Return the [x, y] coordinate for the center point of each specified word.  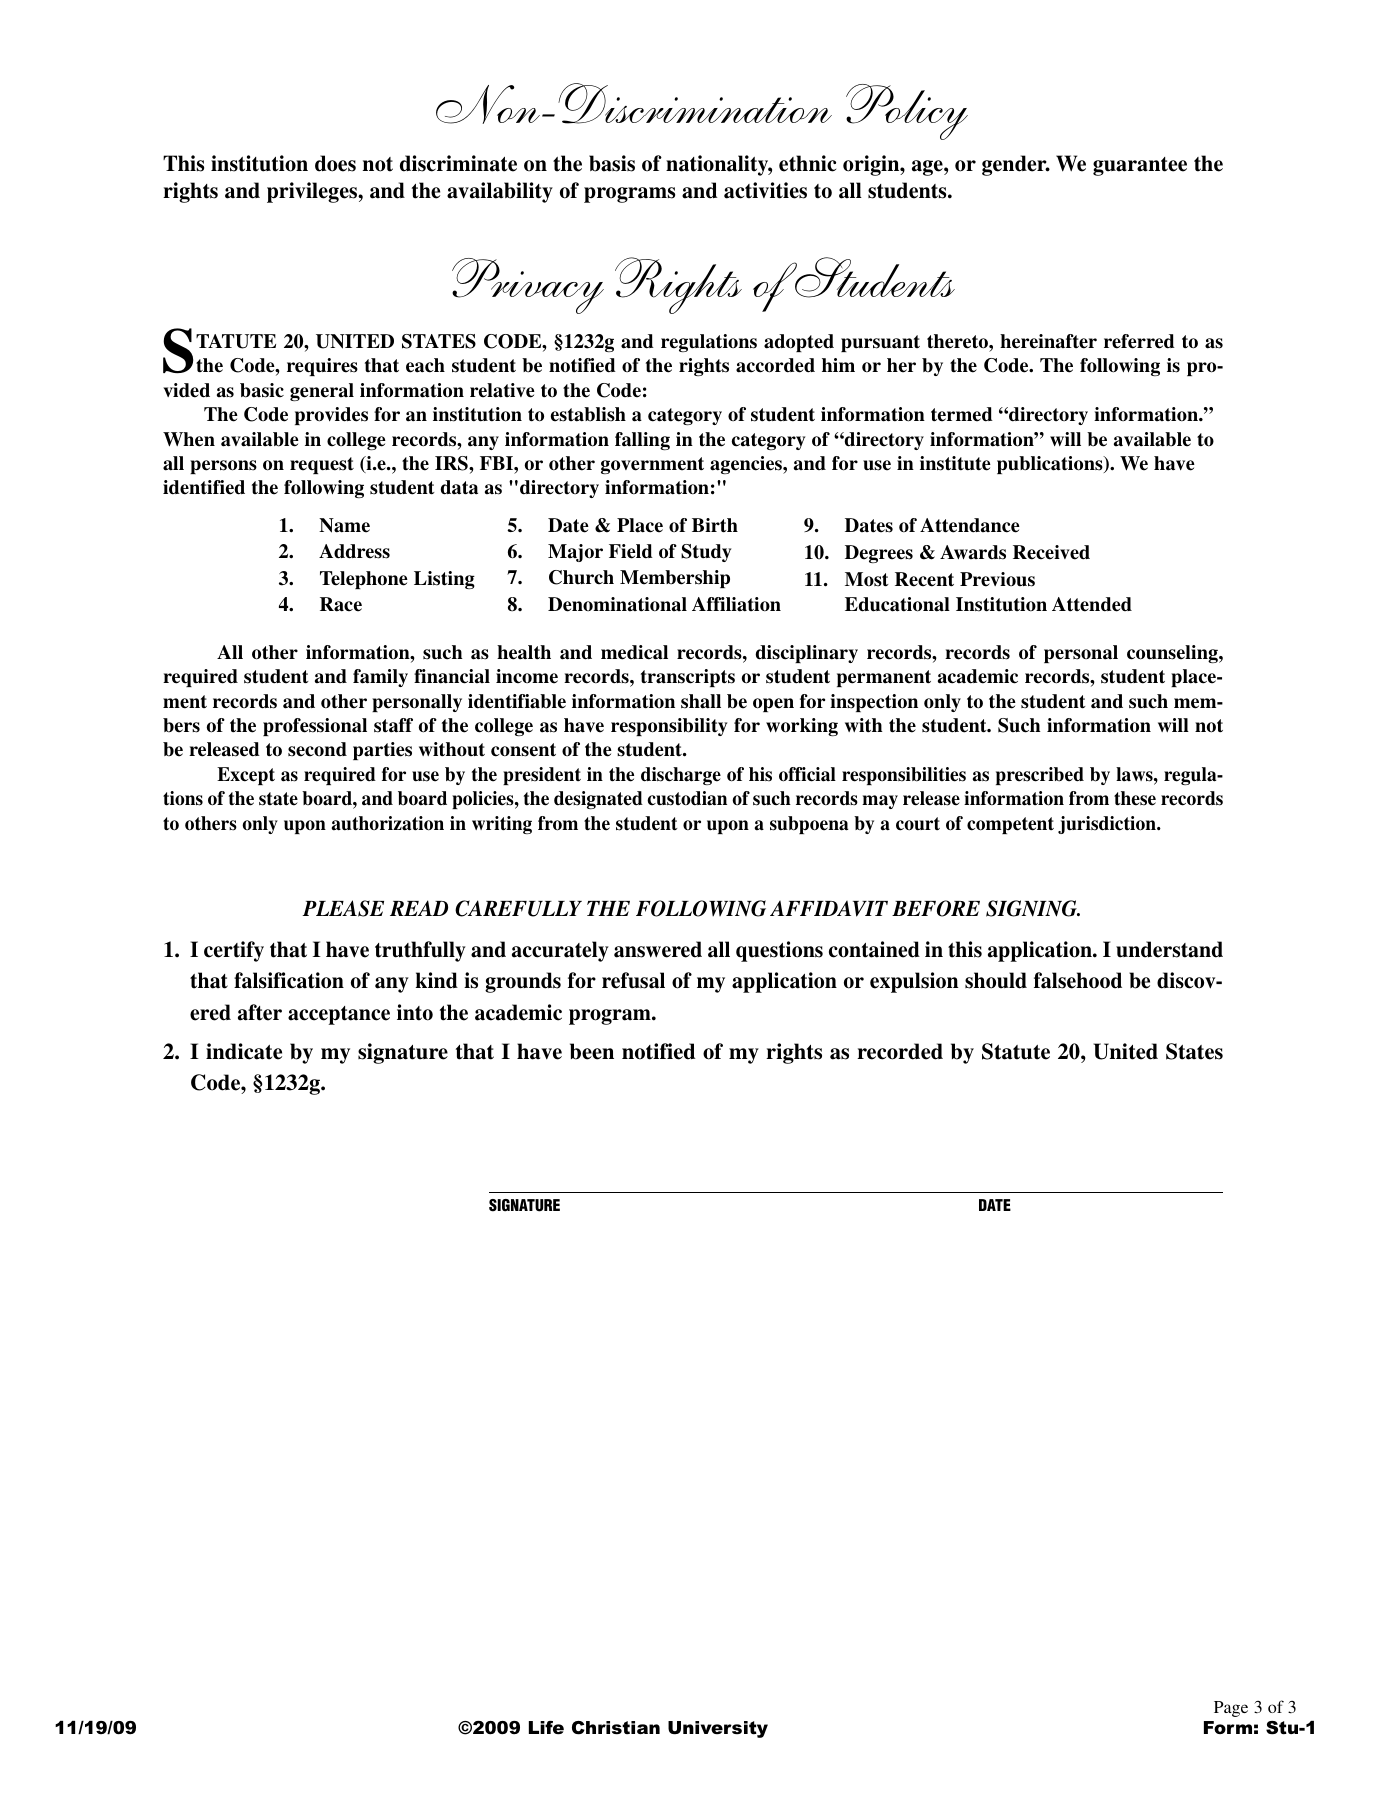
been [592, 1051]
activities [765, 190]
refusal [633, 980]
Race [341, 604]
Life [546, 1728]
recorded [900, 1051]
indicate [244, 1051]
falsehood [1078, 980]
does [335, 163]
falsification [289, 980]
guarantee [1140, 166]
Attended [1092, 604]
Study [706, 553]
